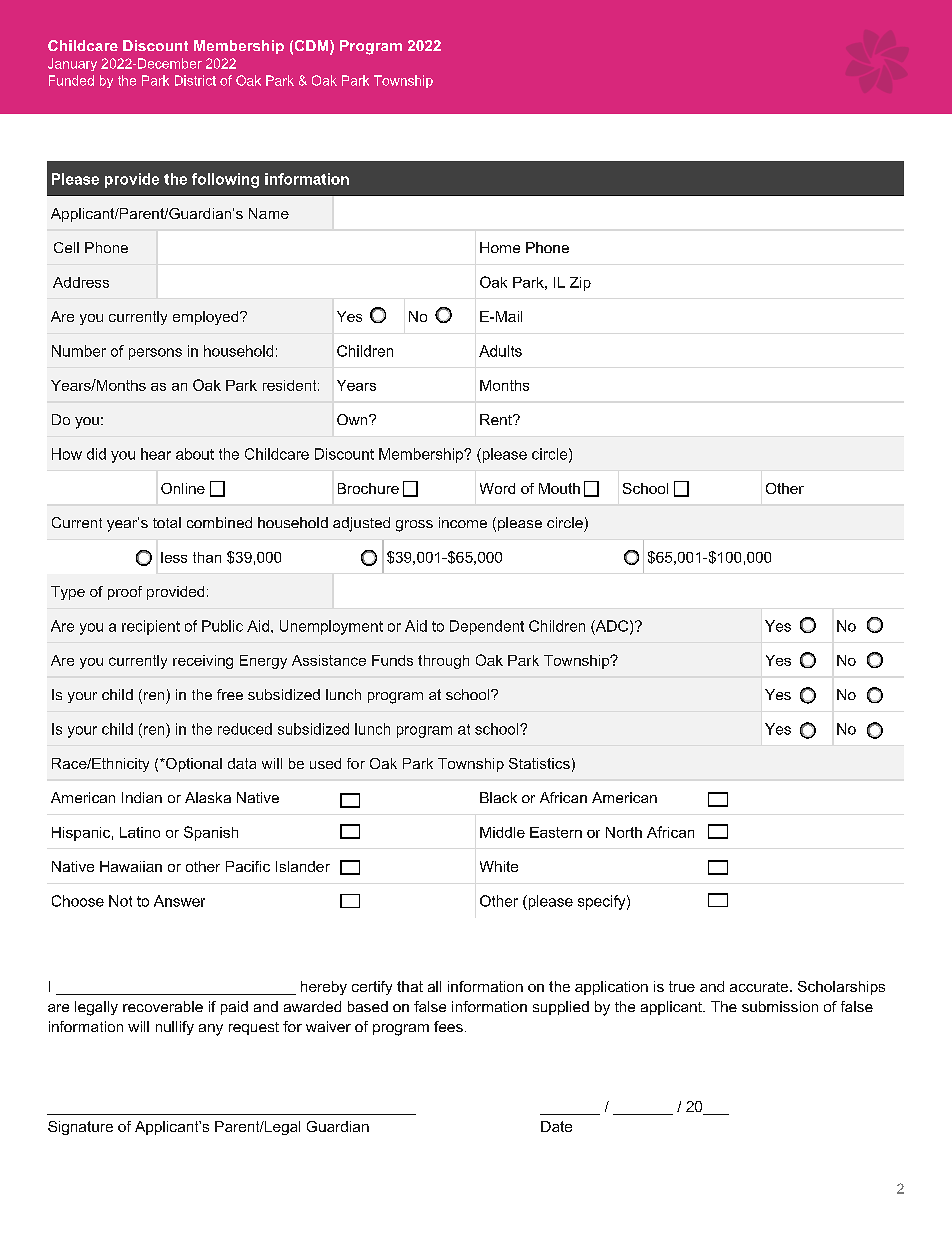 The height and width of the image is (1233, 952). I want to click on proof, so click(125, 593).
